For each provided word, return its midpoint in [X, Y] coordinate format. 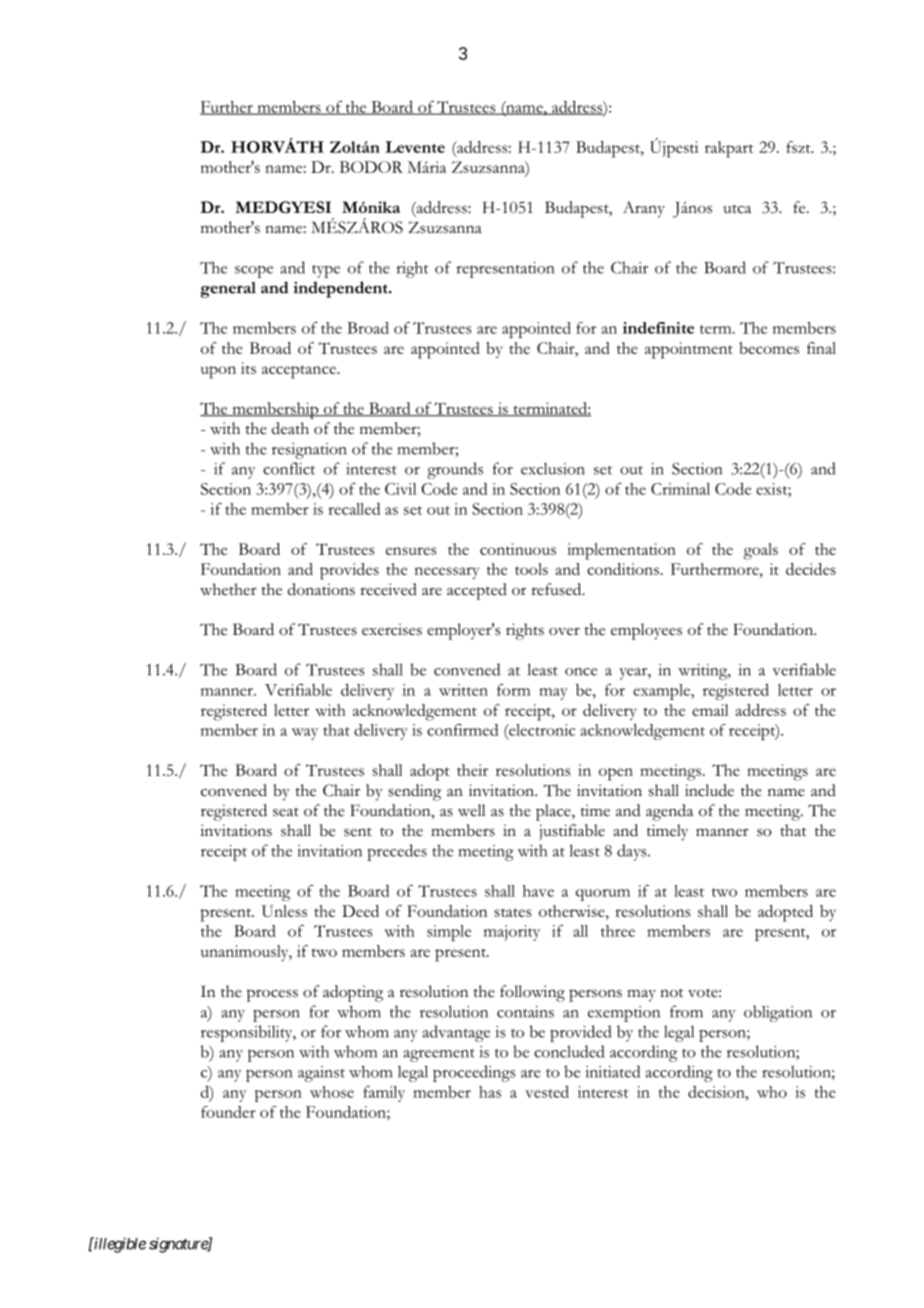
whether [228, 589]
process [272, 995]
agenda [669, 812]
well [471, 810]
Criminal [680, 489]
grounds [455, 470]
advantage [456, 1033]
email [710, 710]
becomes [769, 348]
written [463, 690]
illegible [119, 1245]
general [228, 290]
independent [341, 289]
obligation [778, 1013]
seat [286, 812]
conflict [289, 468]
